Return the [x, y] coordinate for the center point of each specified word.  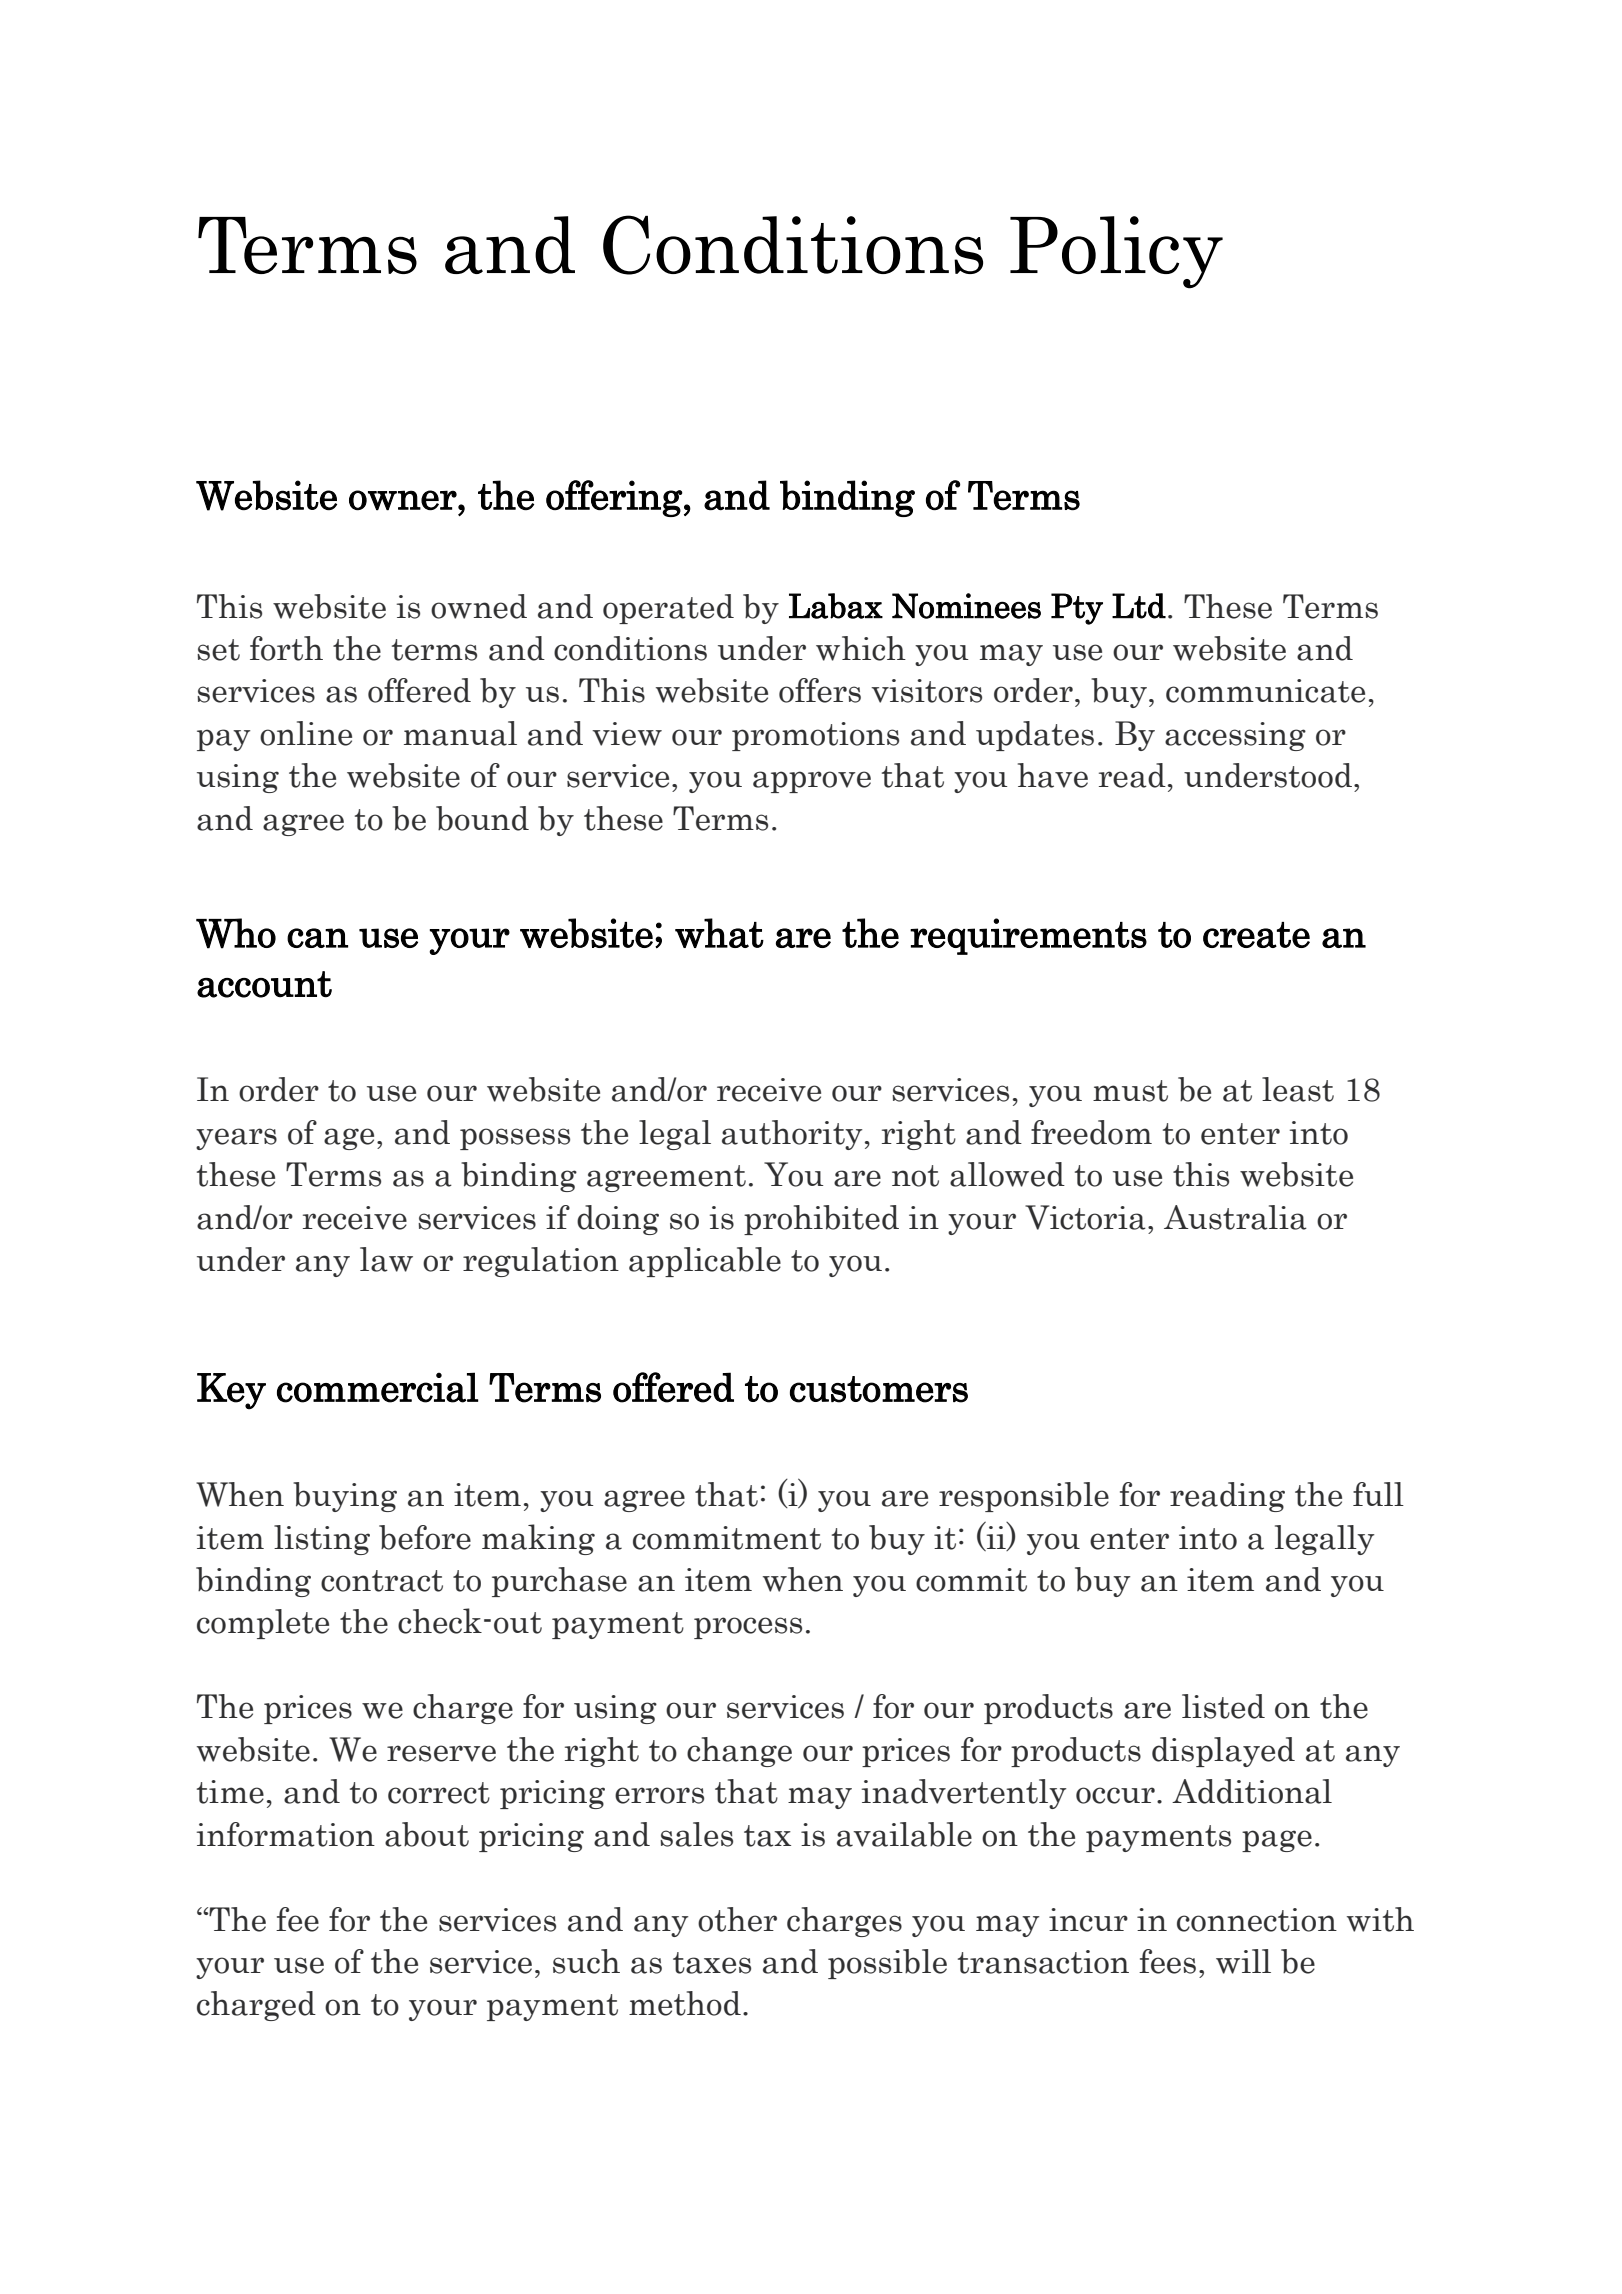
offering [614, 498]
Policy [1116, 252]
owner [403, 500]
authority [792, 1135]
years [236, 1139]
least [1298, 1089]
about [427, 1834]
